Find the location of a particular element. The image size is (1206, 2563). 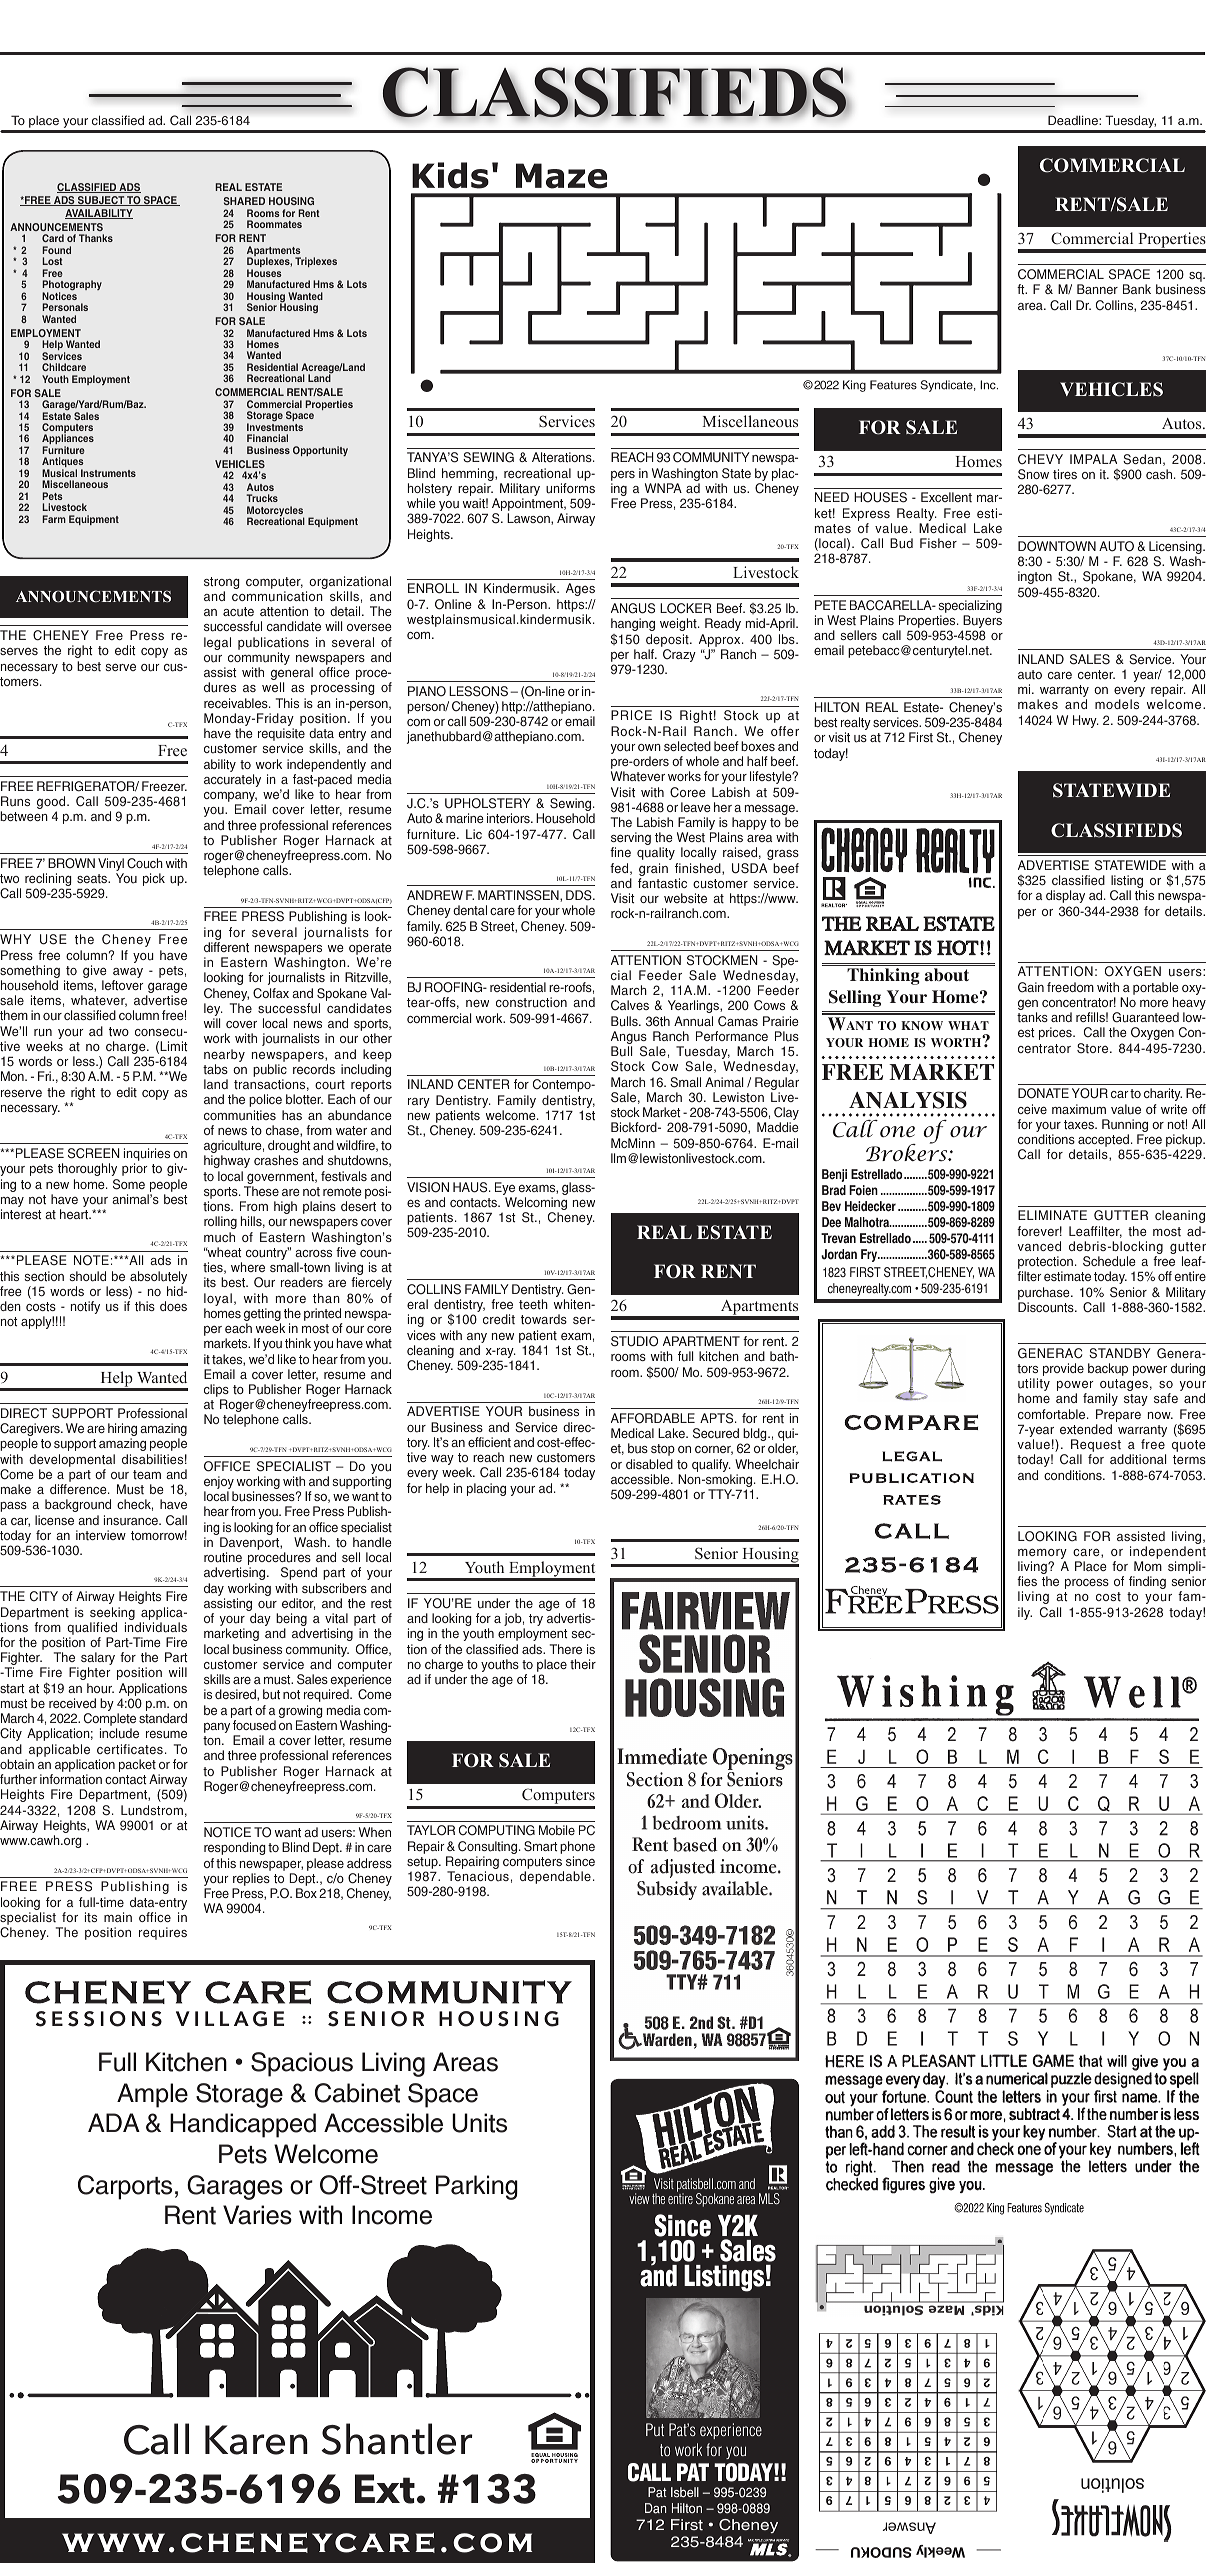

utility is located at coordinates (1034, 1386).
